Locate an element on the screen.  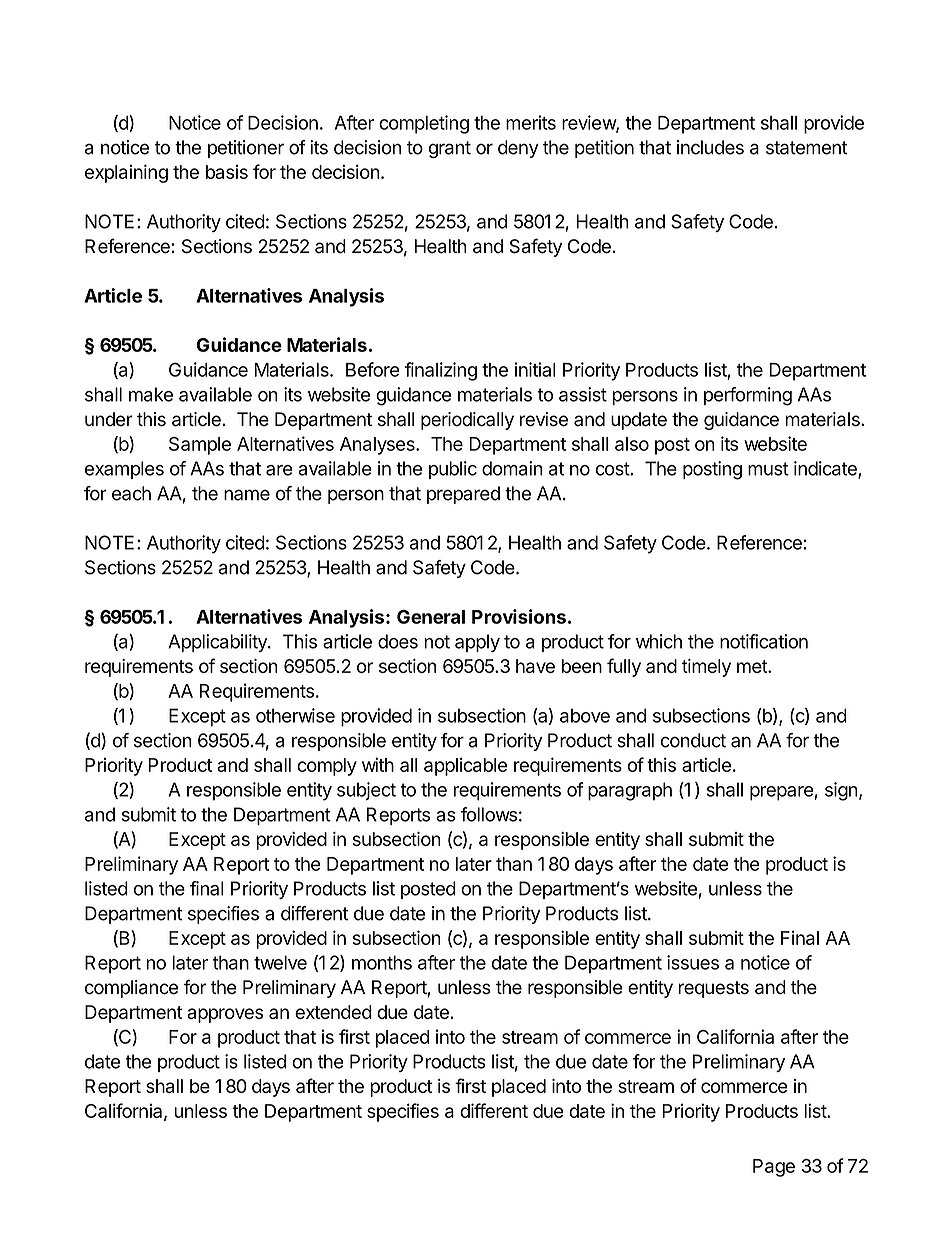
notification is located at coordinates (764, 641).
